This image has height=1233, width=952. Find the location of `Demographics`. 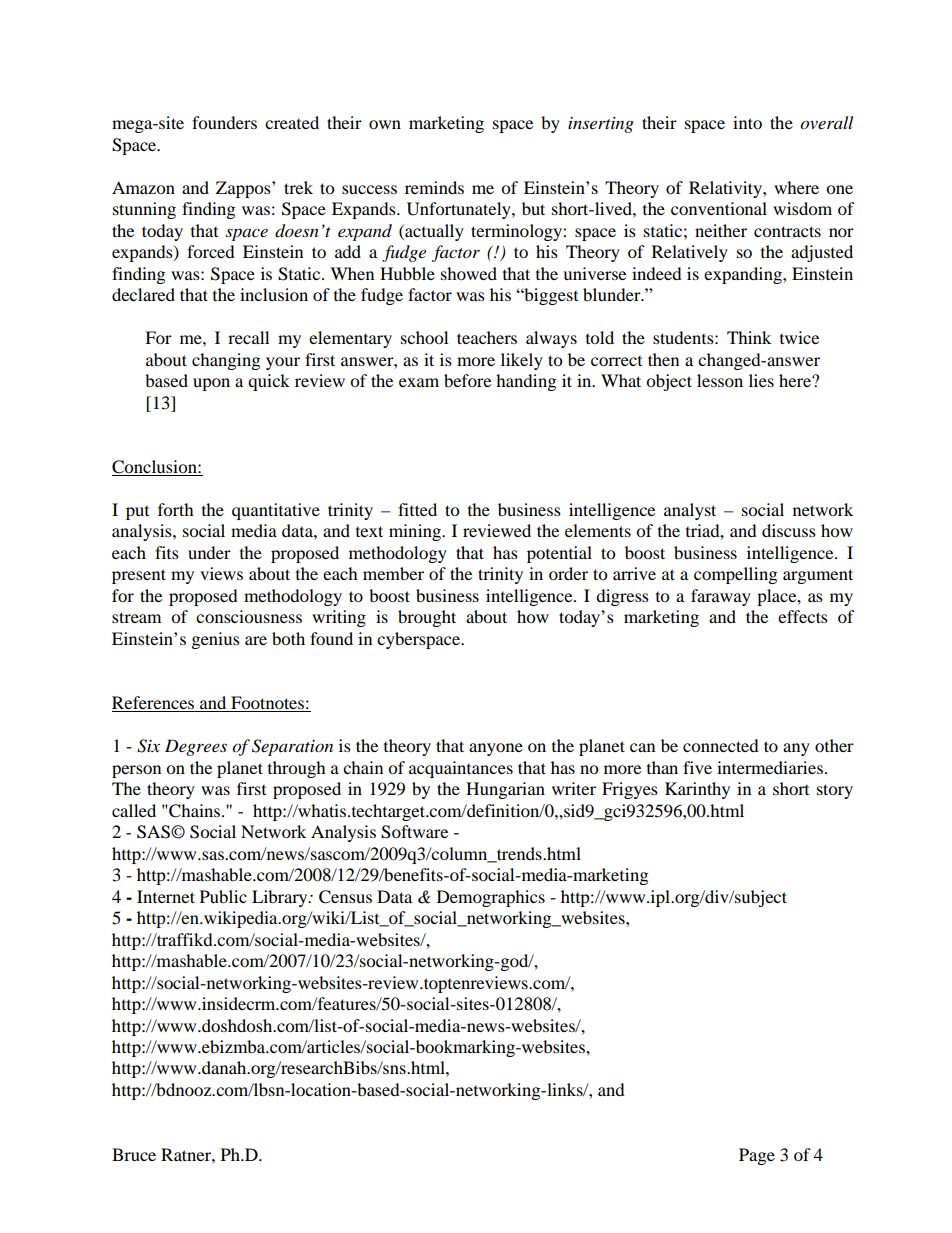

Demographics is located at coordinates (491, 898).
